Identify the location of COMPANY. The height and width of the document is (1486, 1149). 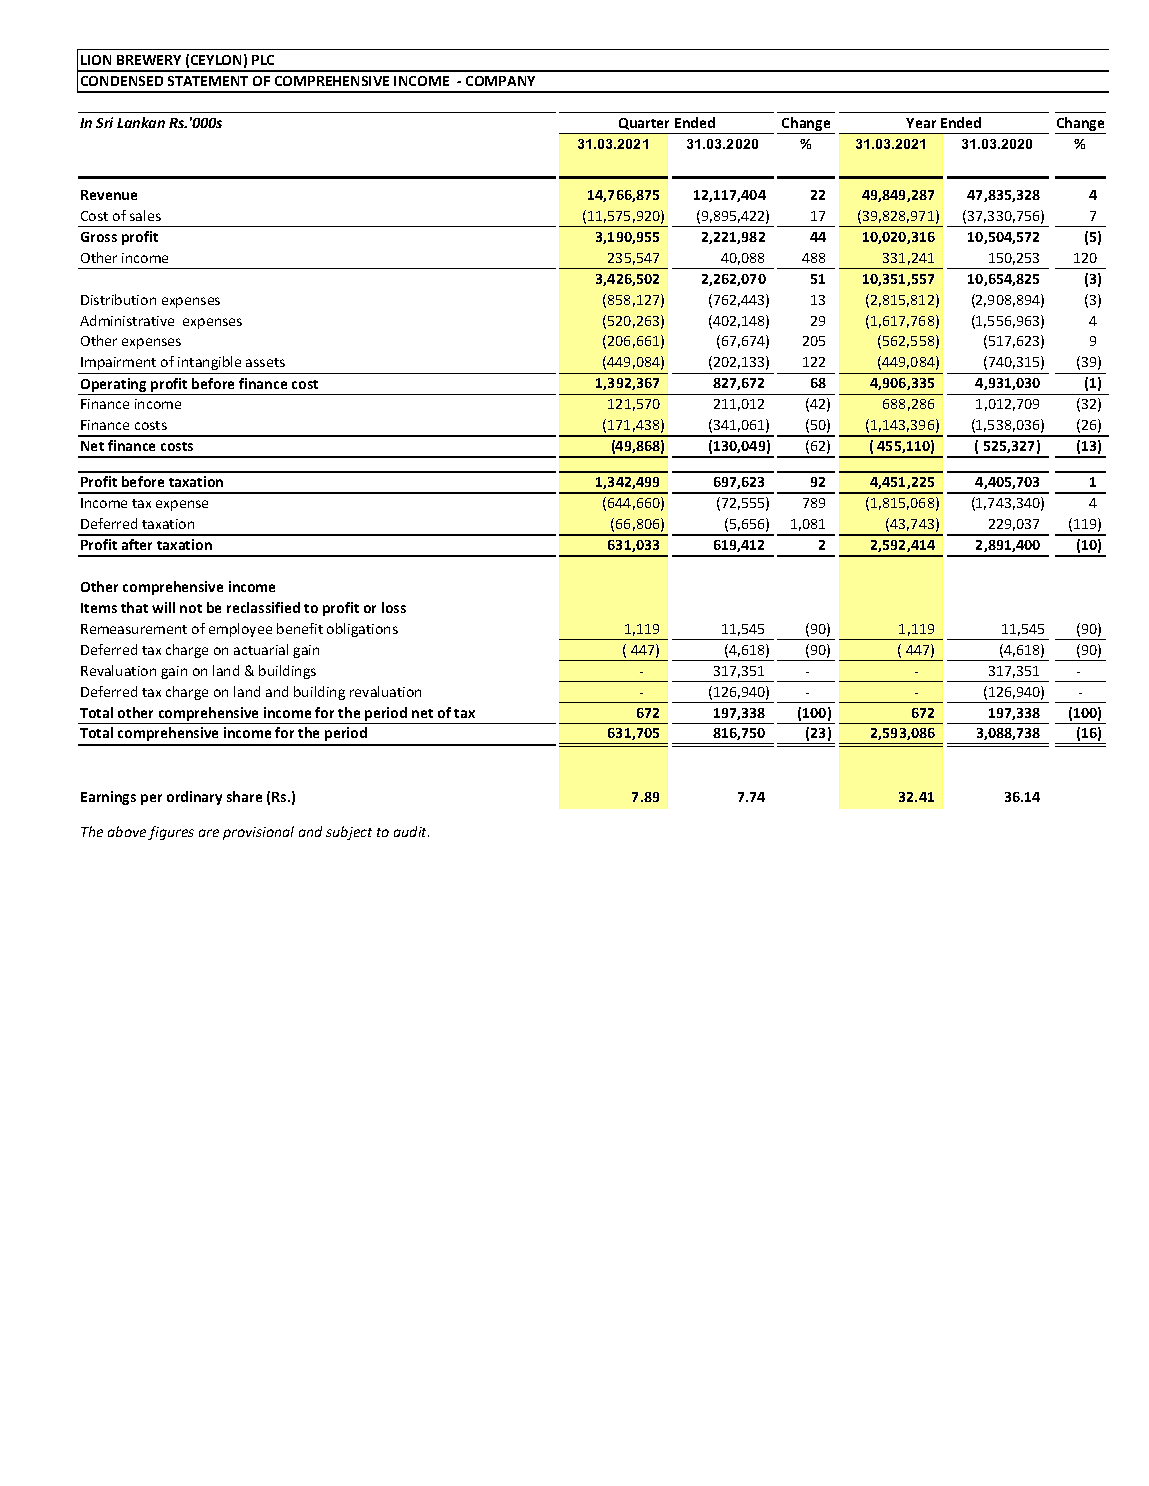
(500, 81).
